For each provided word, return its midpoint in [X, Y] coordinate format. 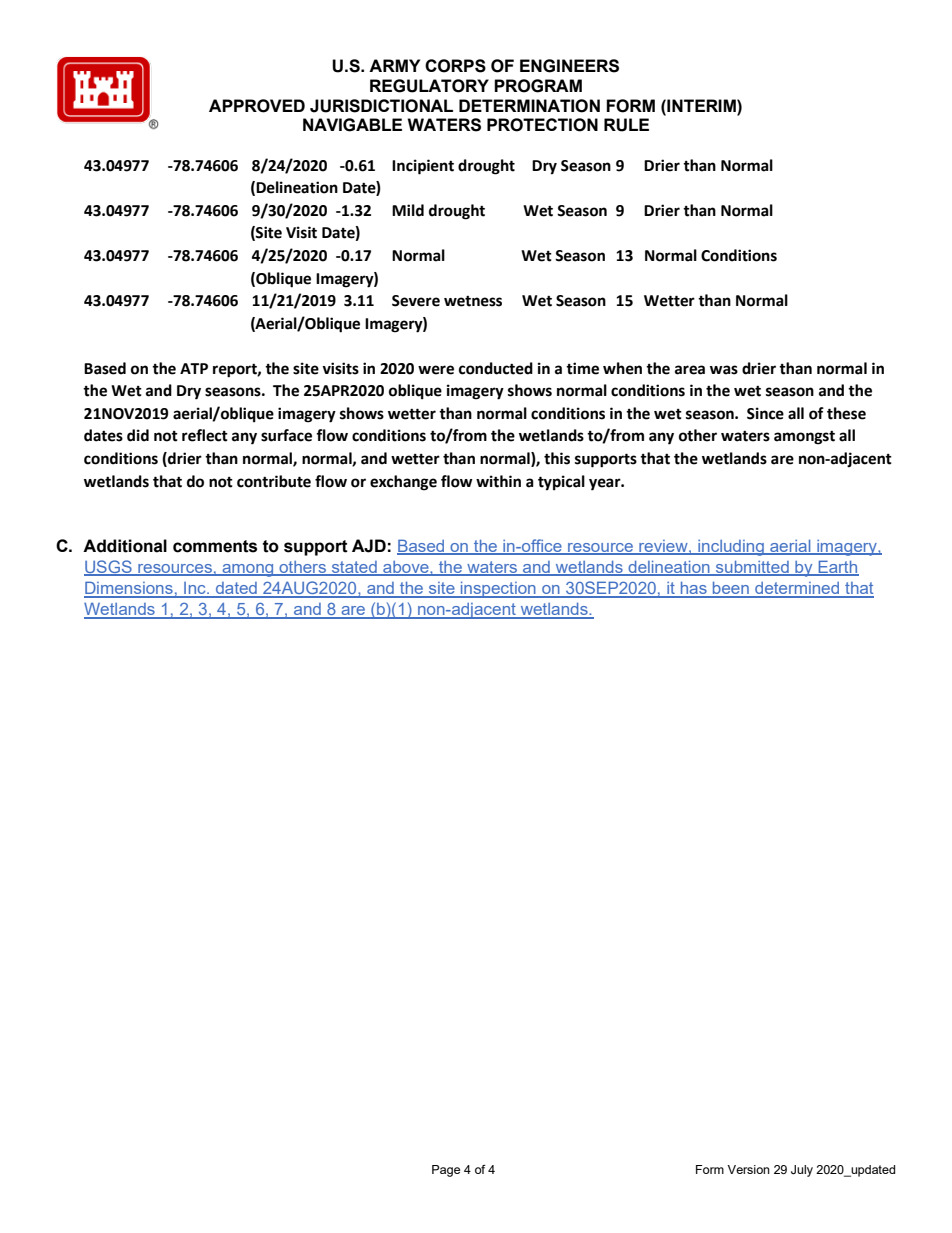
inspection [498, 590]
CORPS [455, 66]
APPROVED [257, 106]
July [802, 1171]
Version [748, 1169]
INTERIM [701, 105]
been [731, 589]
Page [446, 1171]
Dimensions [129, 589]
